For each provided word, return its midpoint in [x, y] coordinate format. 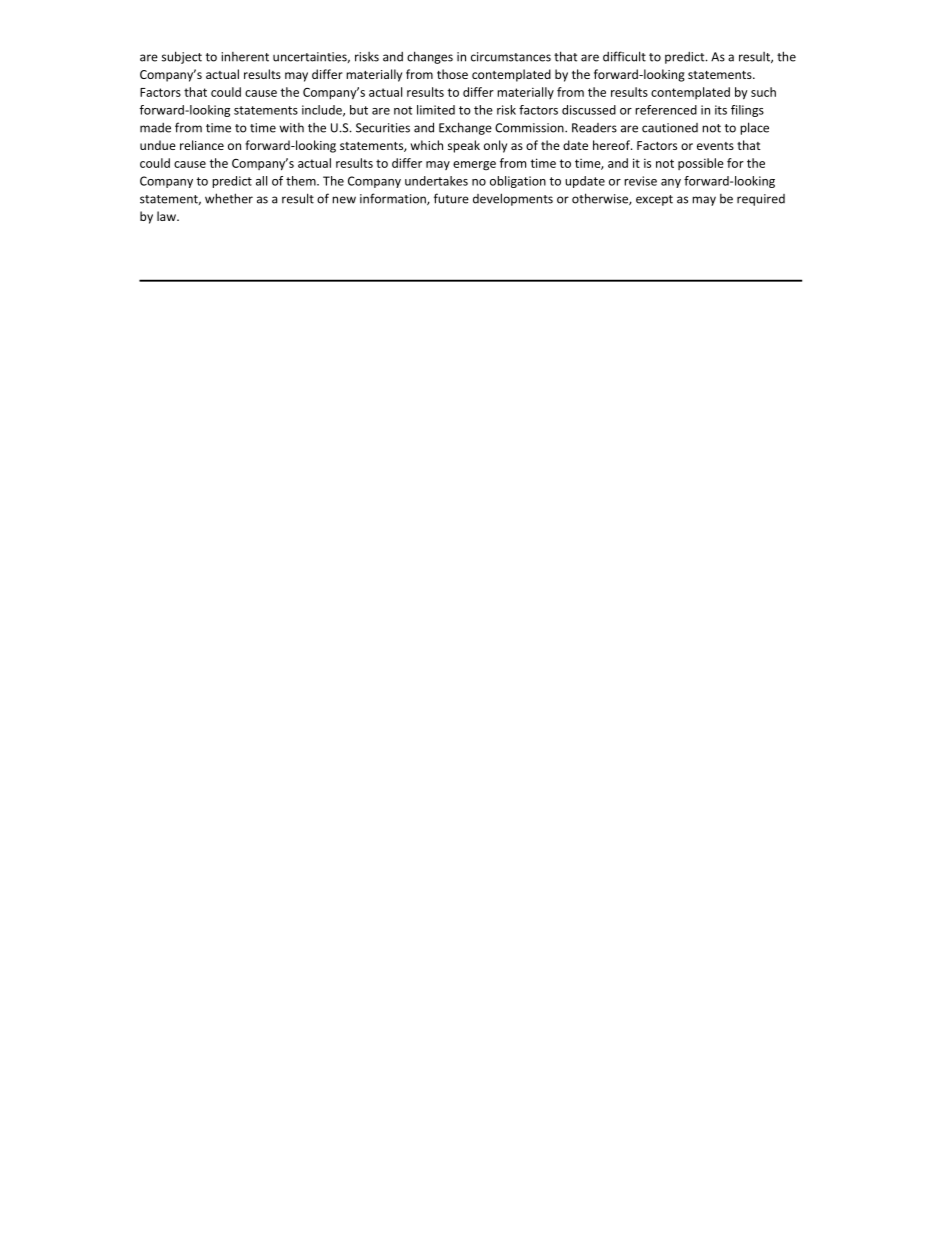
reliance [202, 145]
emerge [474, 166]
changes [430, 57]
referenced [666, 110]
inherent [245, 57]
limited [436, 110]
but [359, 110]
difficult [624, 56]
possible [701, 164]
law [167, 216]
